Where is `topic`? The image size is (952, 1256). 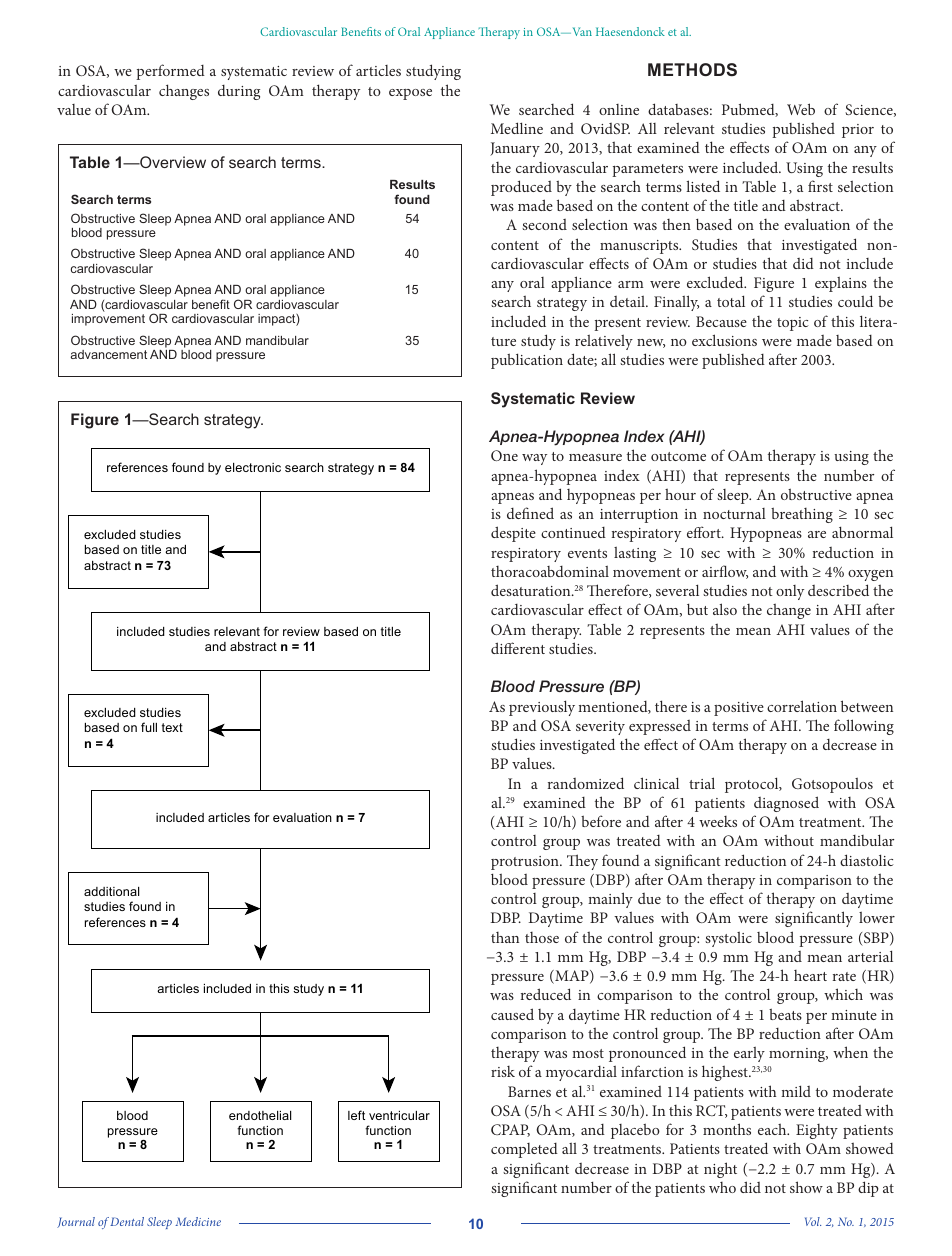
topic is located at coordinates (793, 324).
